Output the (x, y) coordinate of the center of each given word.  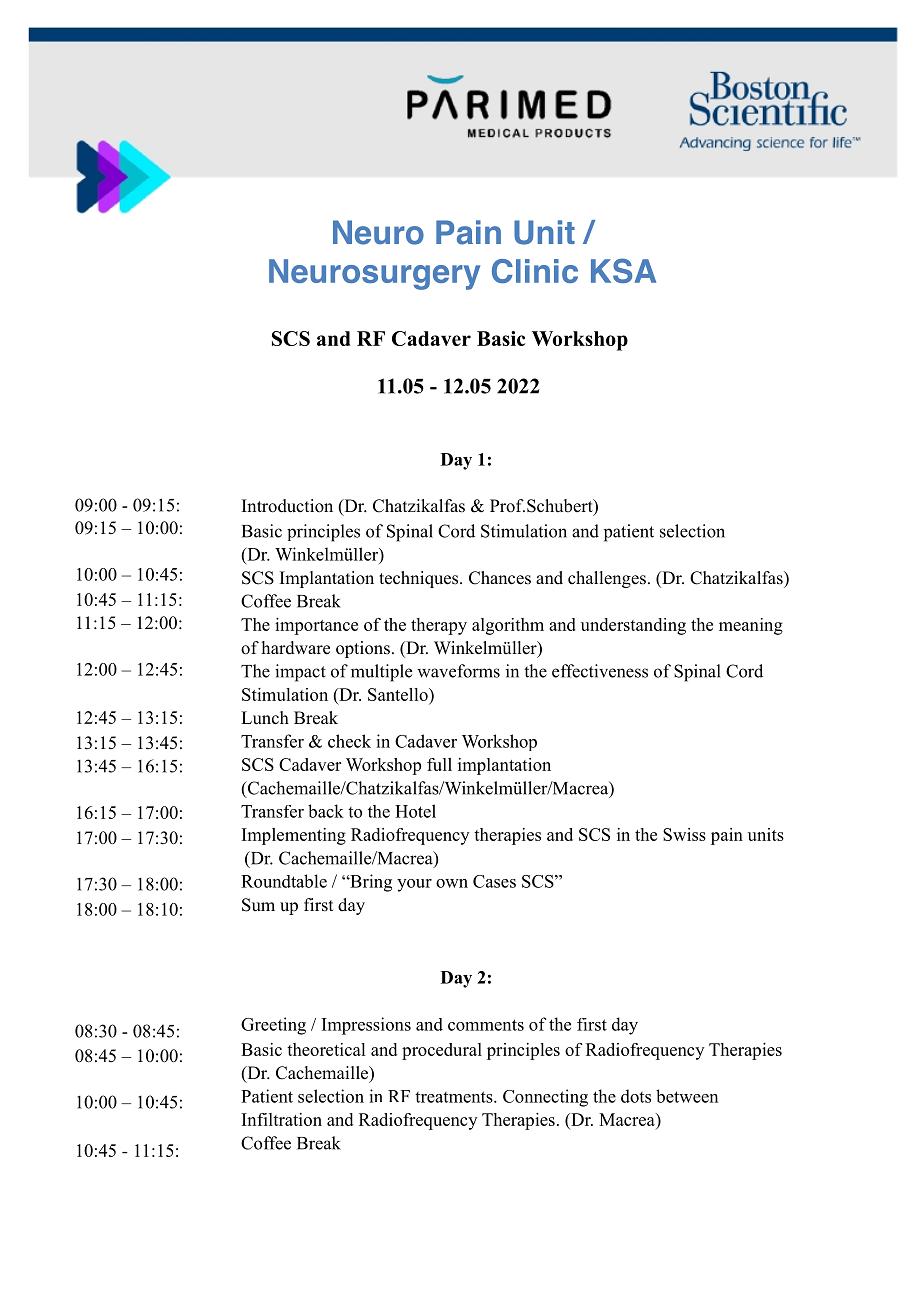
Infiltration (282, 1119)
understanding (633, 626)
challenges (607, 579)
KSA (623, 270)
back (326, 811)
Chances (500, 578)
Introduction (287, 506)
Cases (494, 881)
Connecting (545, 1098)
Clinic (535, 271)
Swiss (684, 834)
